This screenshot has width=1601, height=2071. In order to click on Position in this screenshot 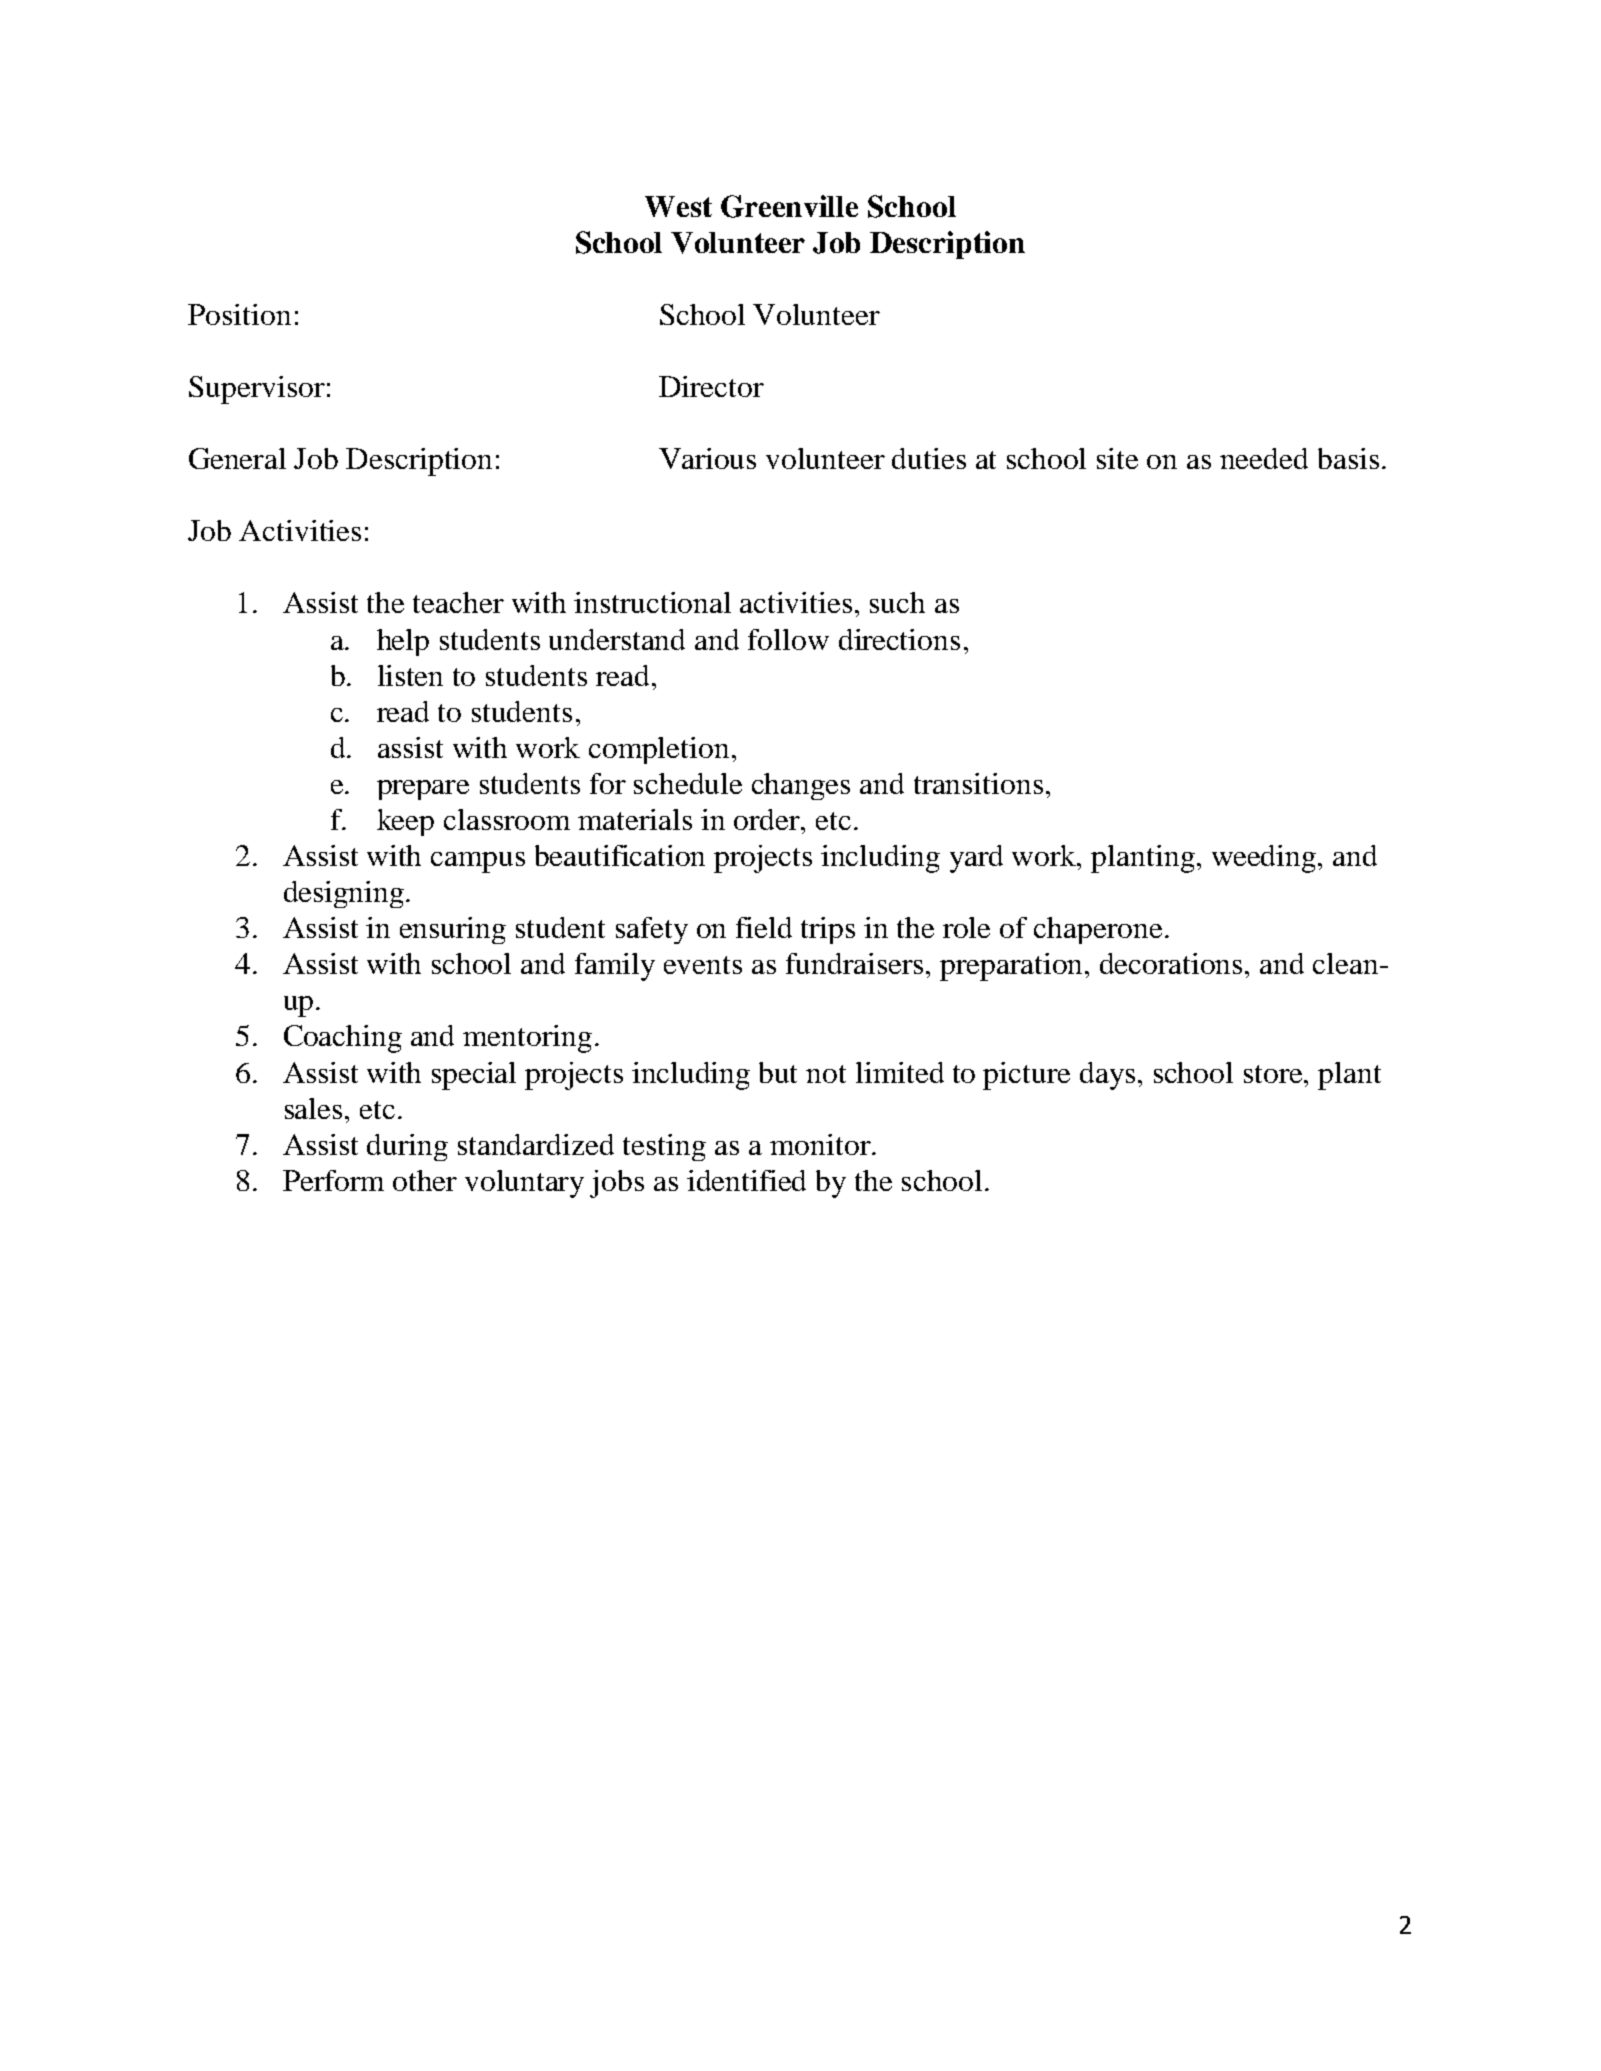, I will do `click(239, 314)`.
